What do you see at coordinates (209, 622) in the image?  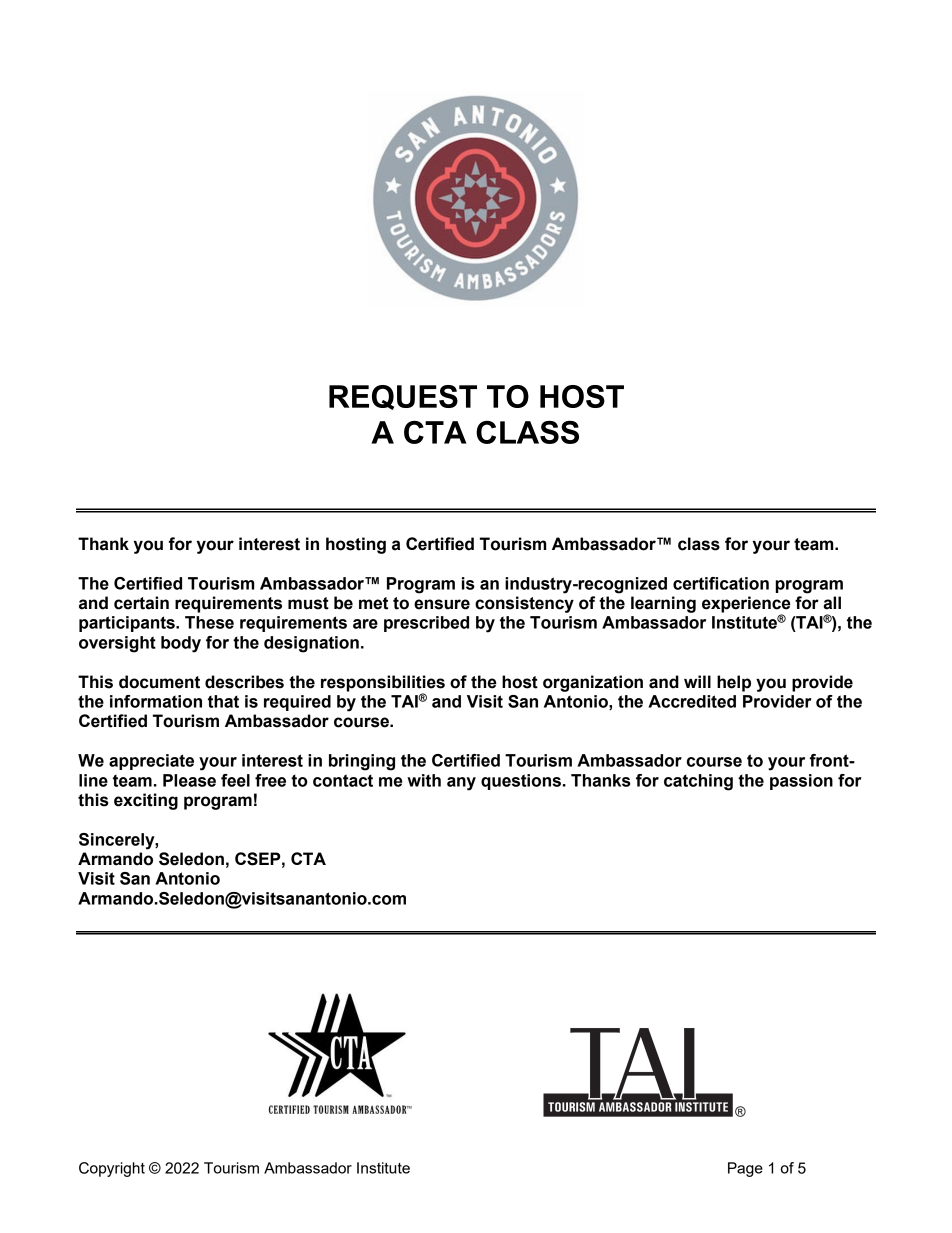 I see `These` at bounding box center [209, 622].
